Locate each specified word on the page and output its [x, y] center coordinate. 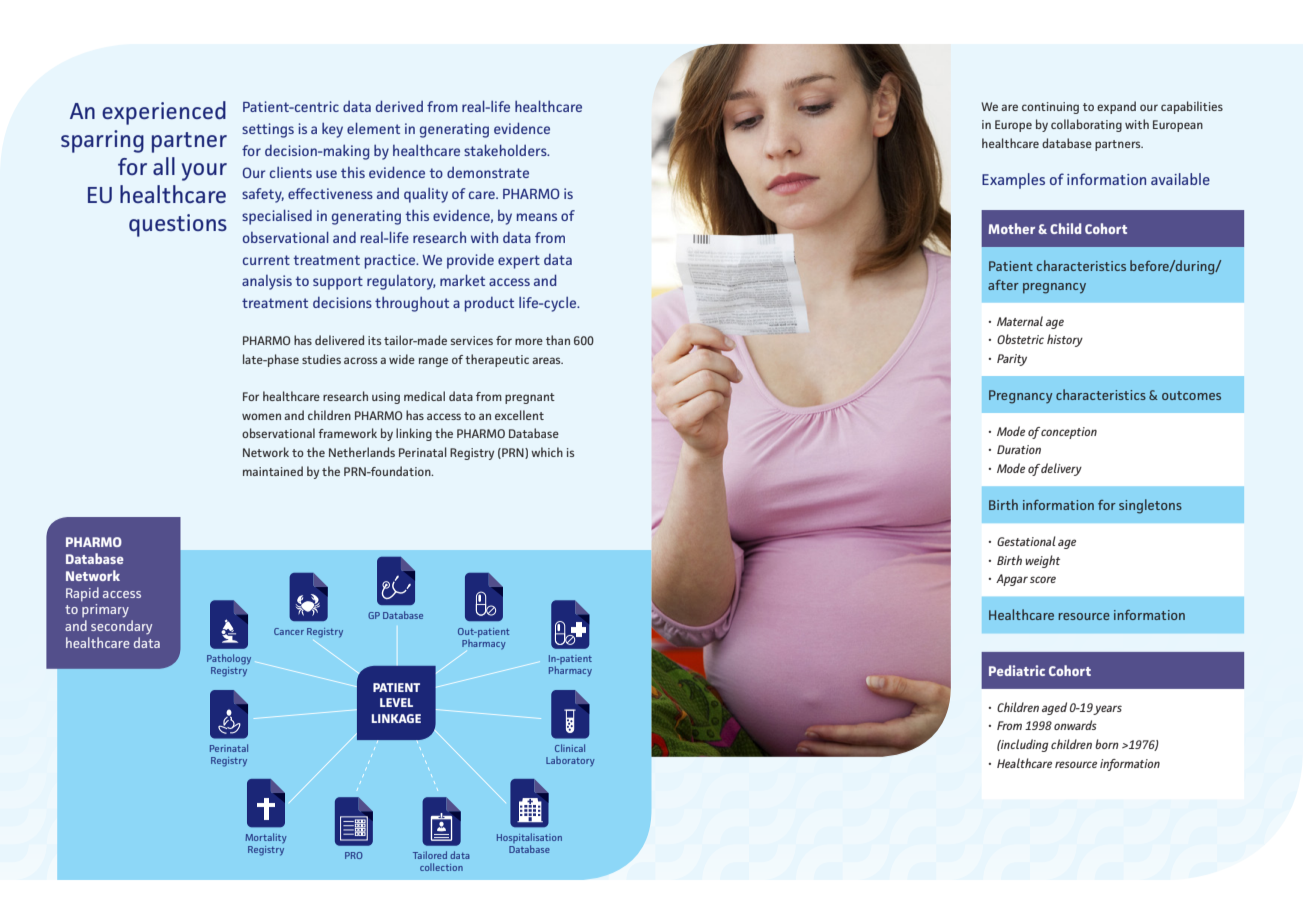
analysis [267, 282]
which [547, 452]
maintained [273, 471]
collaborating [1086, 125]
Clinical [570, 748]
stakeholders [506, 150]
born [1107, 744]
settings [268, 130]
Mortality [266, 838]
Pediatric [1017, 670]
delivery [1061, 469]
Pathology [229, 659]
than [558, 340]
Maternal [1020, 321]
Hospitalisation [529, 839]
